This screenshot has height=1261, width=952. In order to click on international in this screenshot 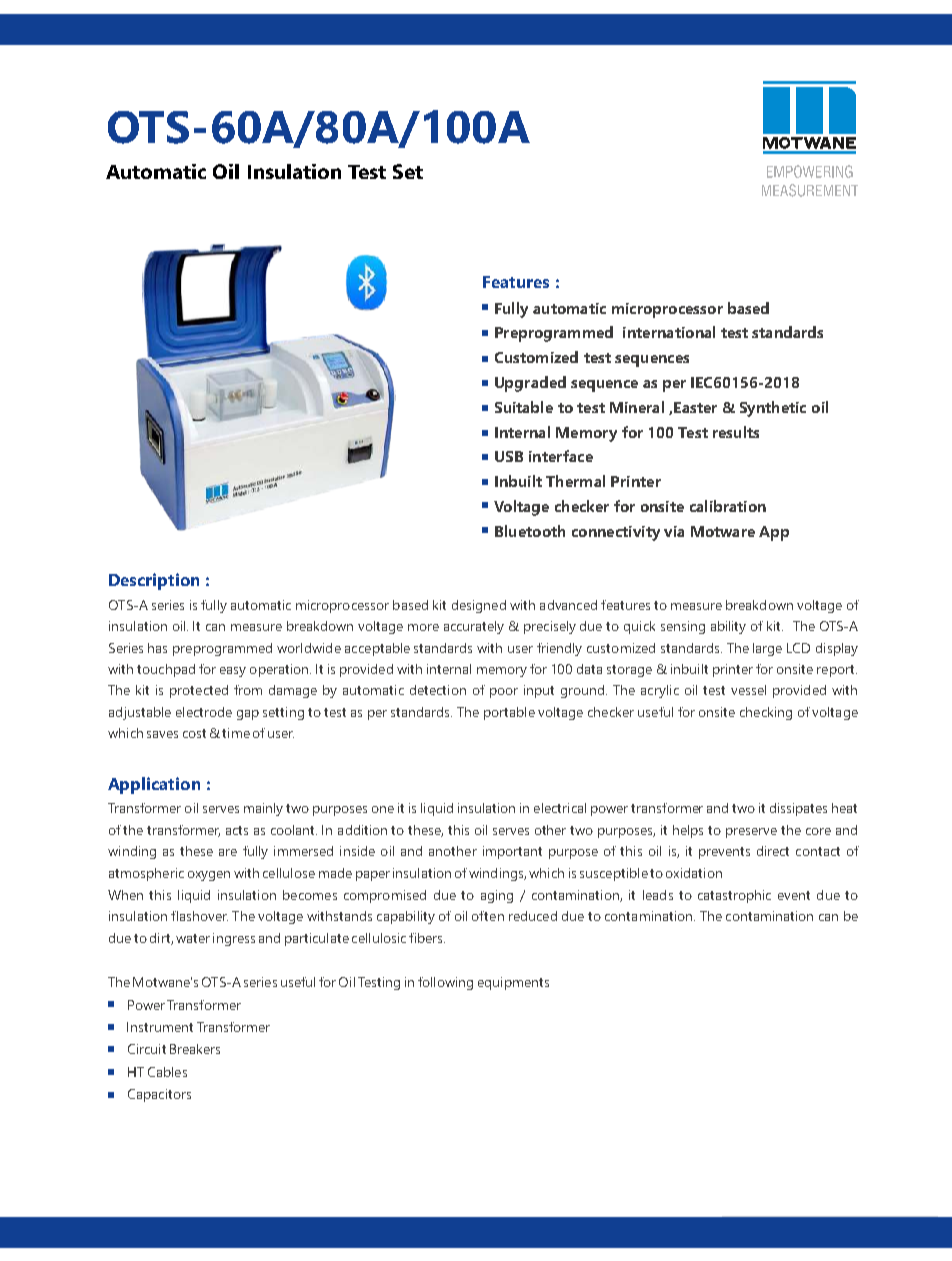, I will do `click(669, 332)`.
